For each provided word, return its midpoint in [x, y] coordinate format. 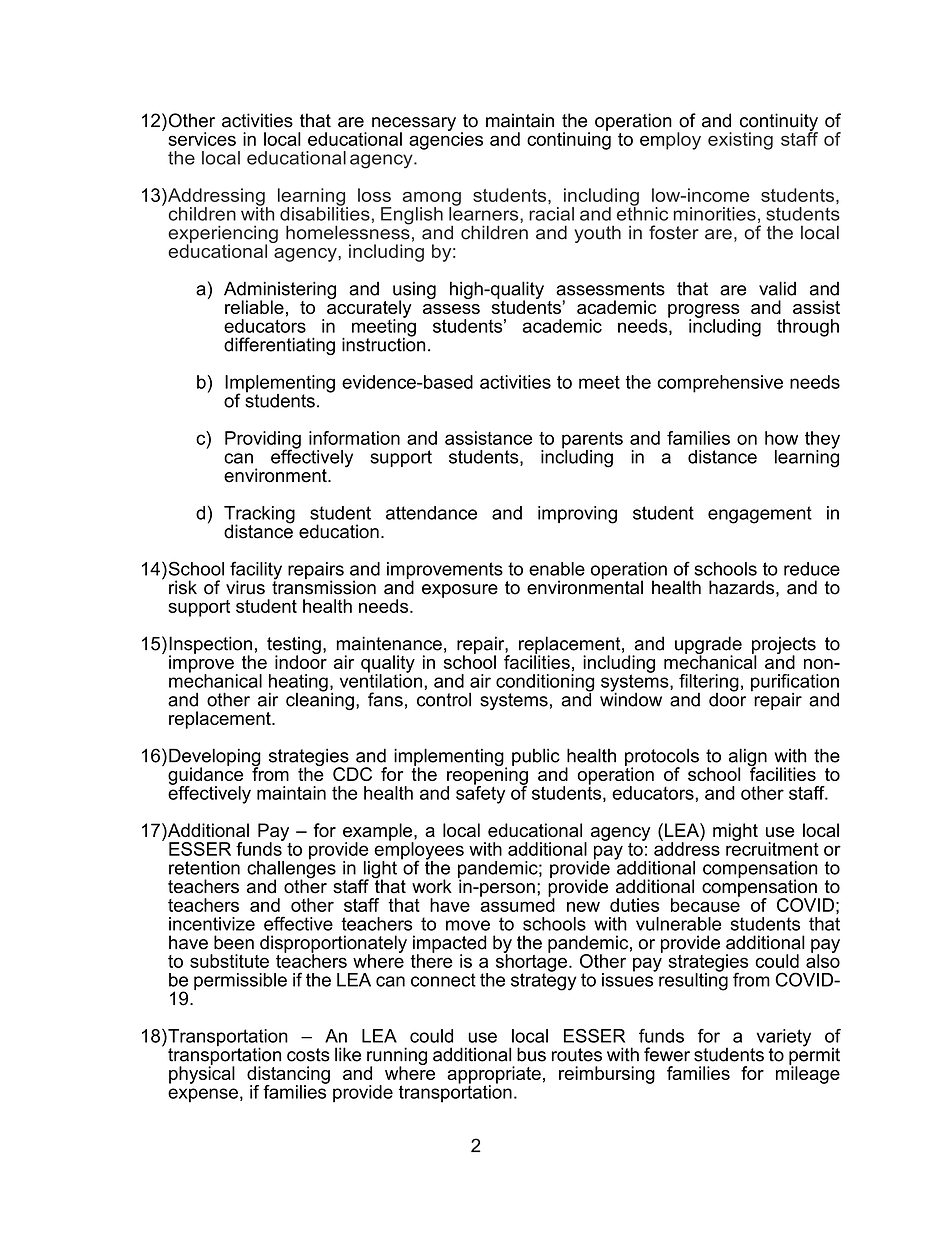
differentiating [279, 346]
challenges [291, 869]
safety [480, 794]
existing [740, 141]
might [735, 832]
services [202, 139]
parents [592, 441]
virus [245, 587]
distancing [288, 1076]
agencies [446, 140]
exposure [460, 591]
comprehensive [720, 384]
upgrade [708, 646]
